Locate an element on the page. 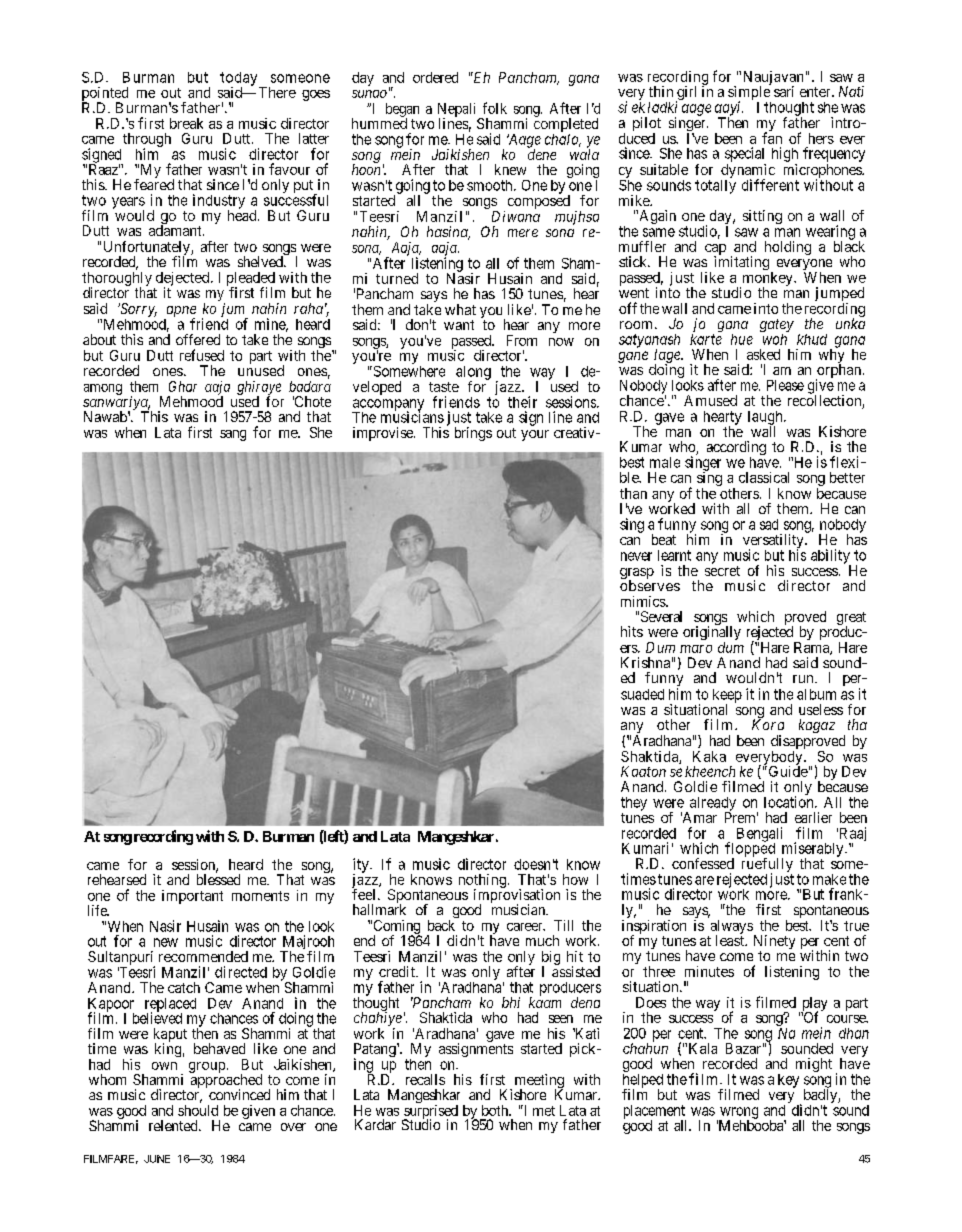 This document has width=962, height=1232. blessed is located at coordinates (218, 879).
